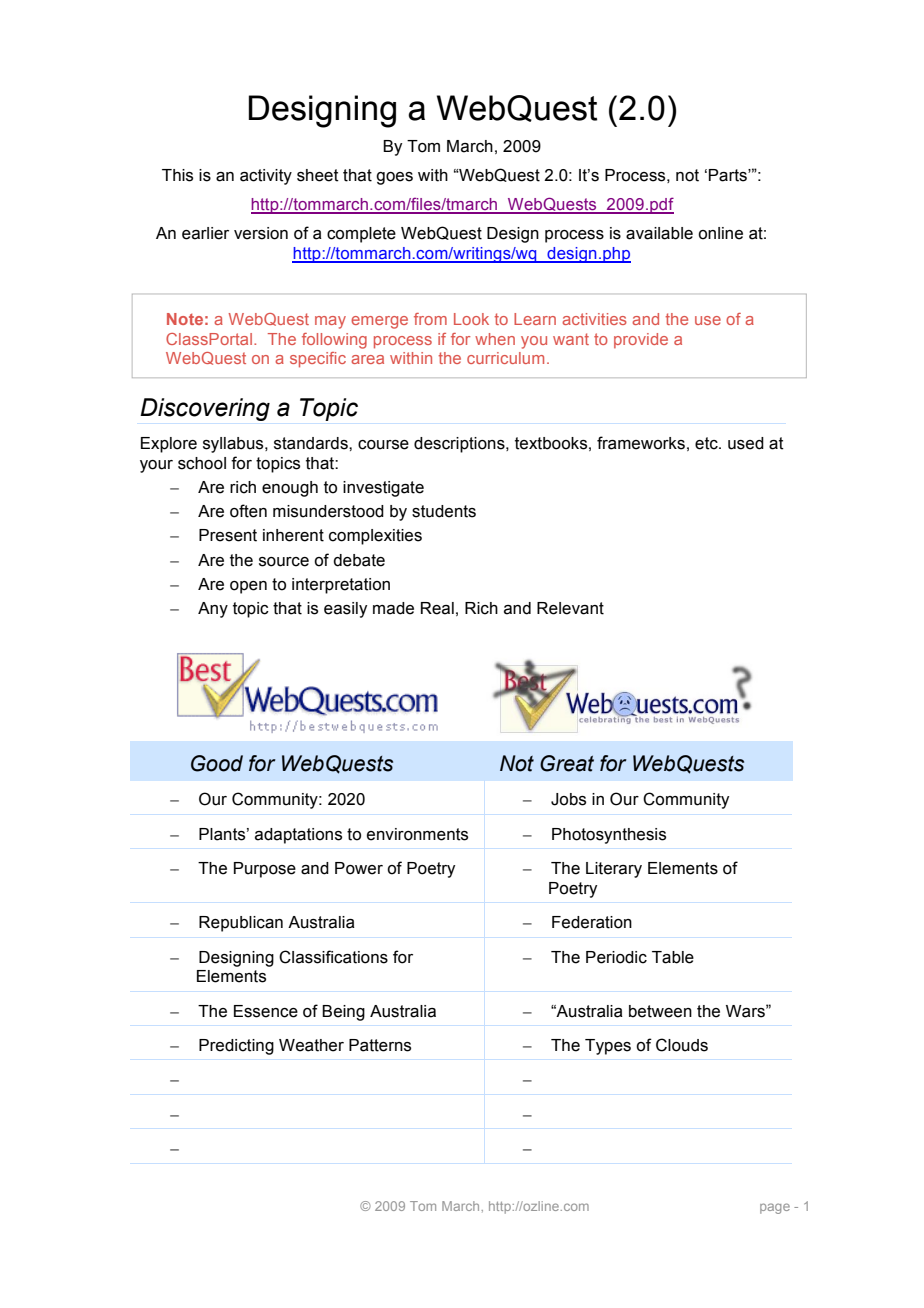  I want to click on Patterns, so click(380, 1045).
